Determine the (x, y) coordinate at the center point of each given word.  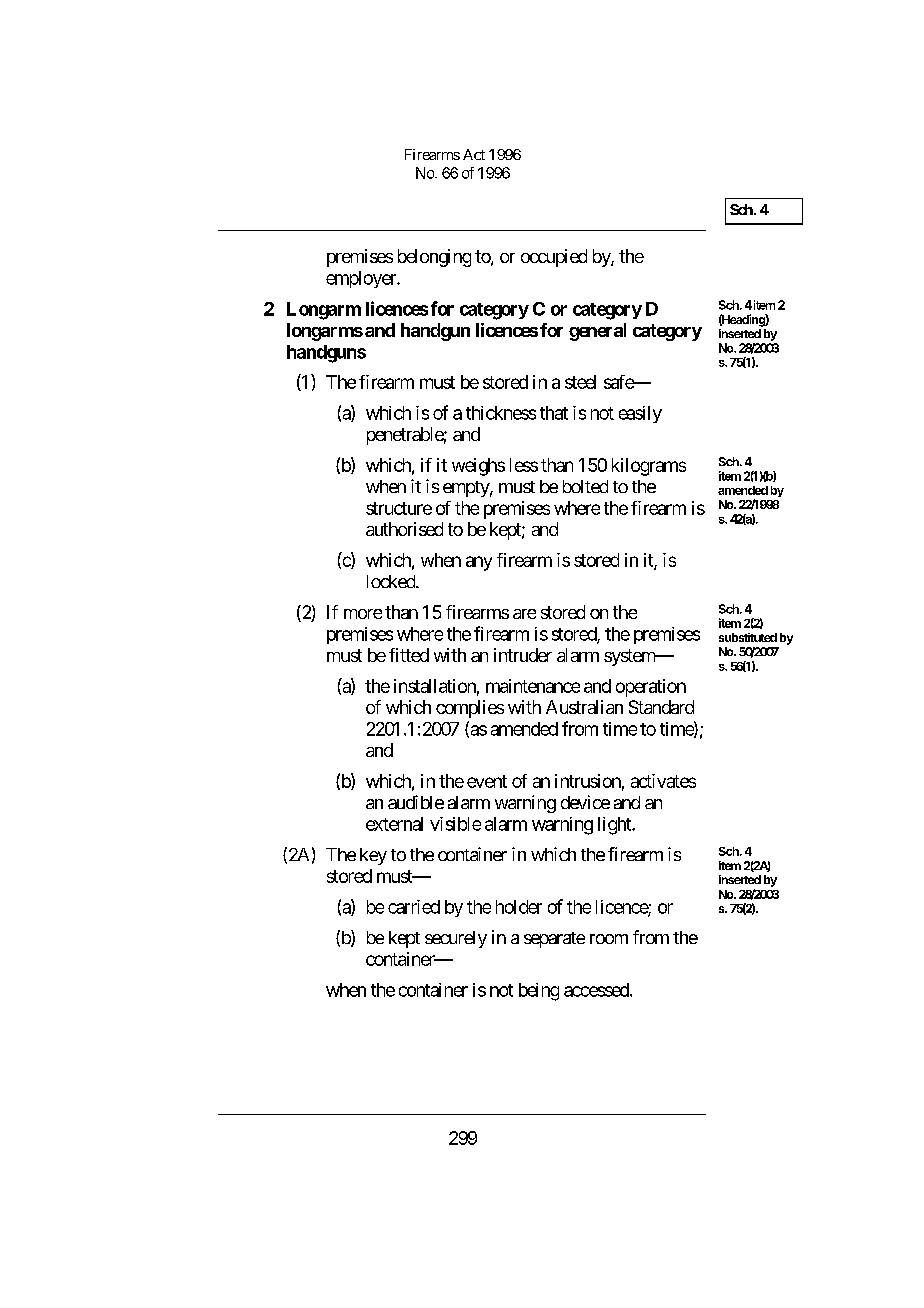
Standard (661, 707)
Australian (584, 707)
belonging (434, 258)
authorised (404, 529)
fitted (409, 655)
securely (456, 939)
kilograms (649, 467)
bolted (585, 486)
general (597, 332)
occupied (554, 258)
